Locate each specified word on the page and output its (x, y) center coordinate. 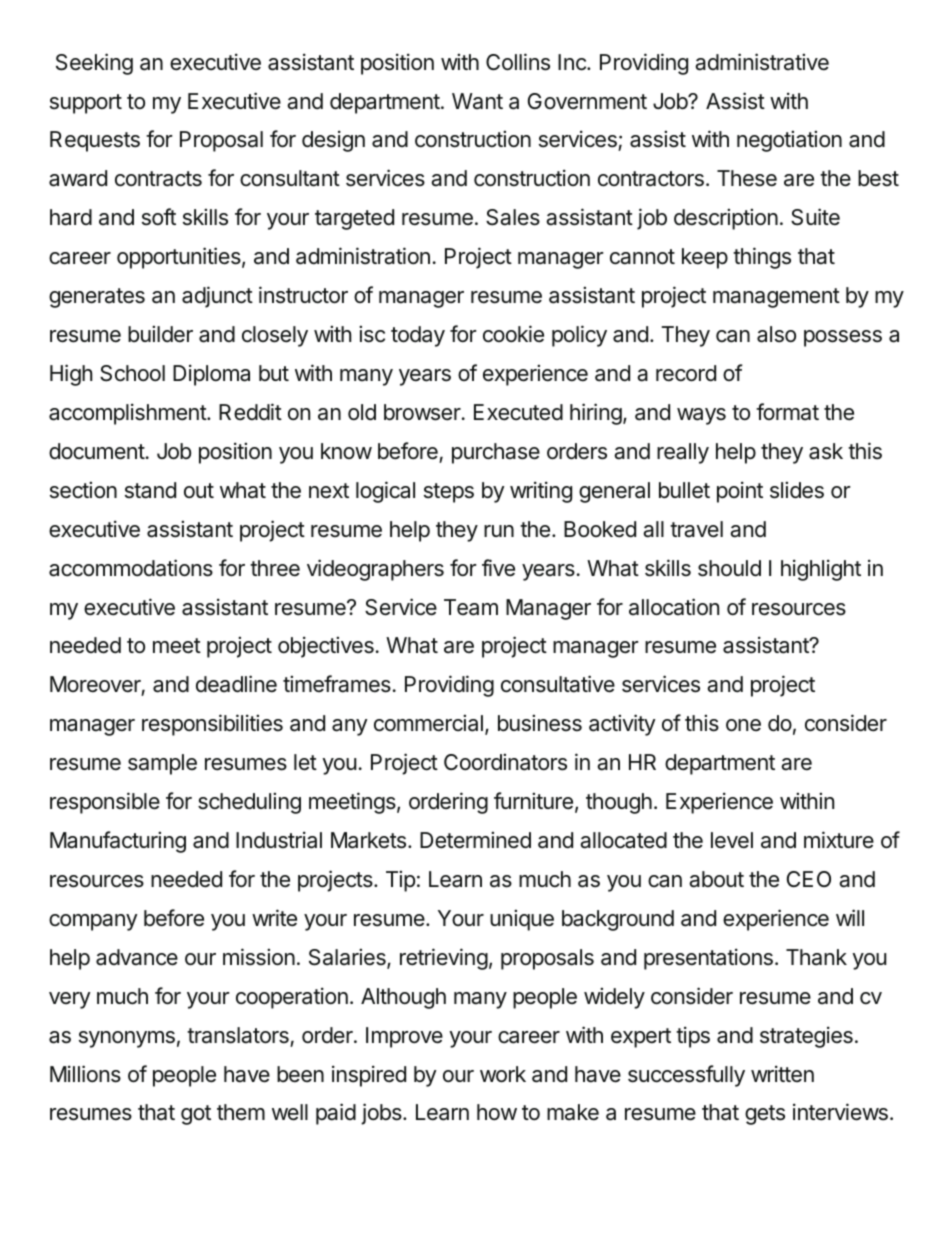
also (776, 334)
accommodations (131, 568)
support (86, 104)
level (732, 840)
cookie (513, 334)
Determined (475, 840)
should (729, 568)
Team (471, 607)
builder (160, 334)
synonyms (127, 1039)
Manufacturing (118, 842)
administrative (762, 62)
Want (477, 101)
